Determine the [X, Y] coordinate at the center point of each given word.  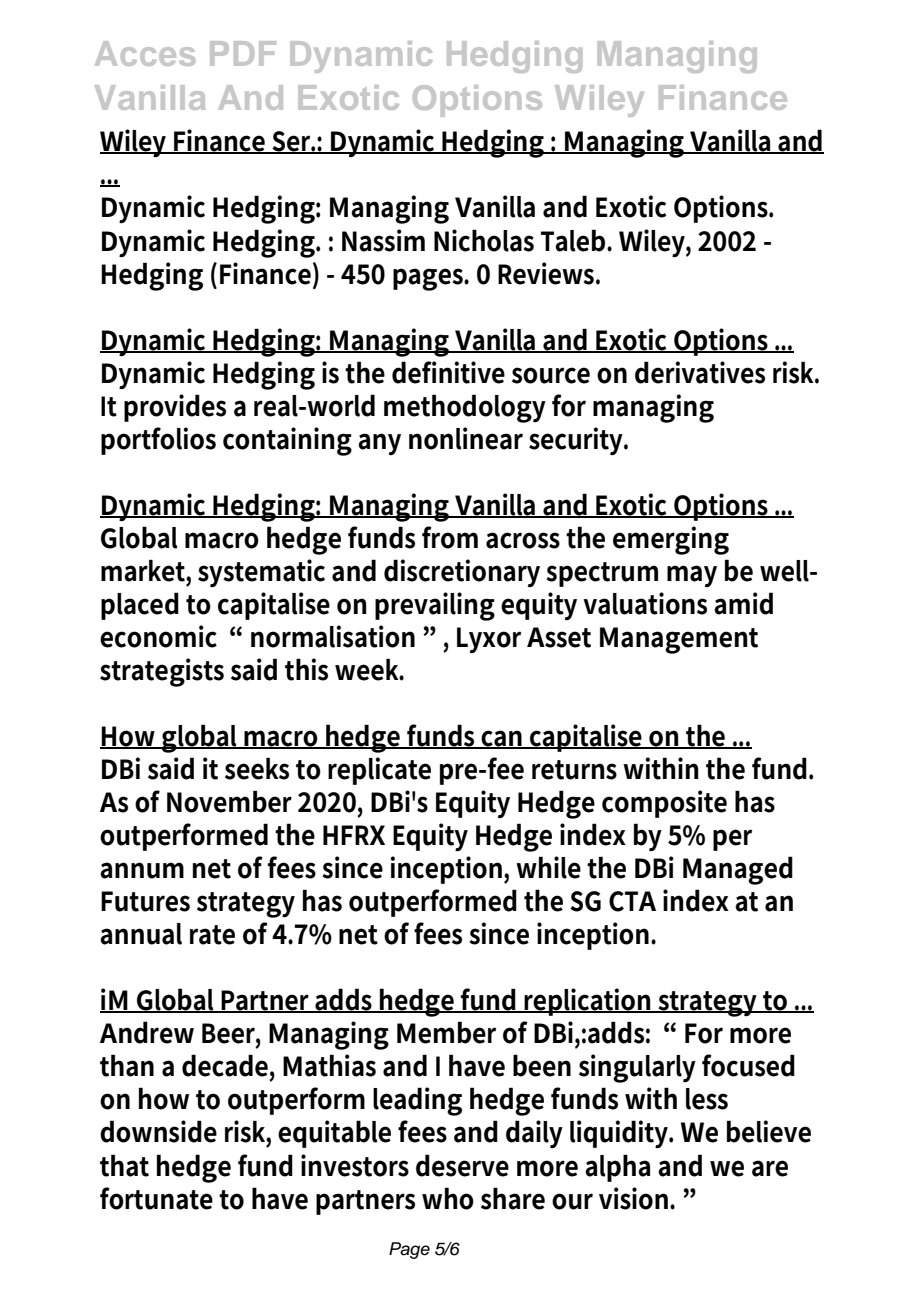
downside [158, 1131]
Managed [738, 870]
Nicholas [484, 240]
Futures [145, 901]
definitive [448, 372]
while [548, 867]
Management [679, 640]
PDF [243, 53]
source [551, 375]
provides [175, 408]
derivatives [700, 372]
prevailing [435, 606]
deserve [462, 1165]
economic [158, 636]
